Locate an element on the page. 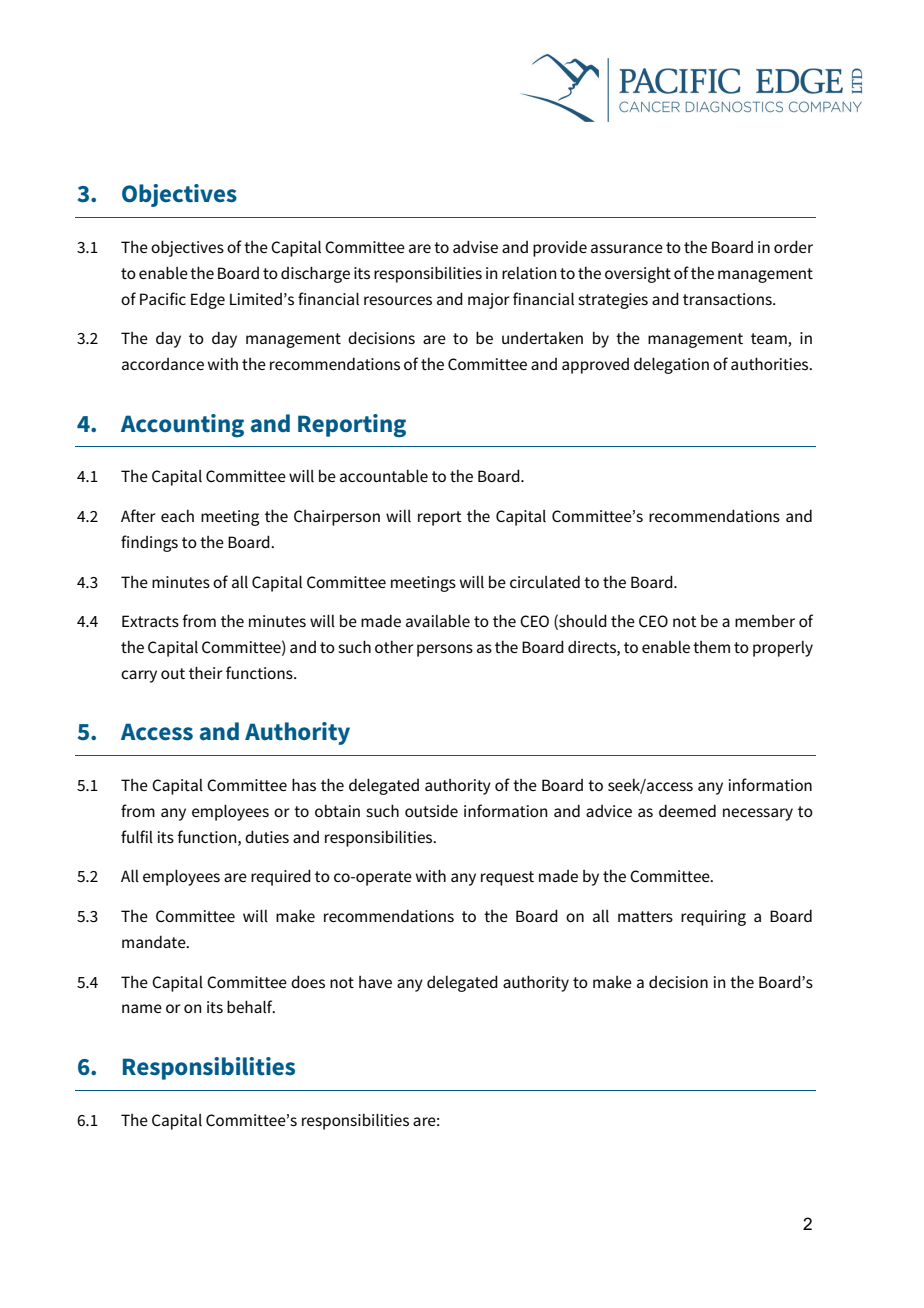 The width and height of the image is (924, 1308). Edge is located at coordinates (208, 301).
